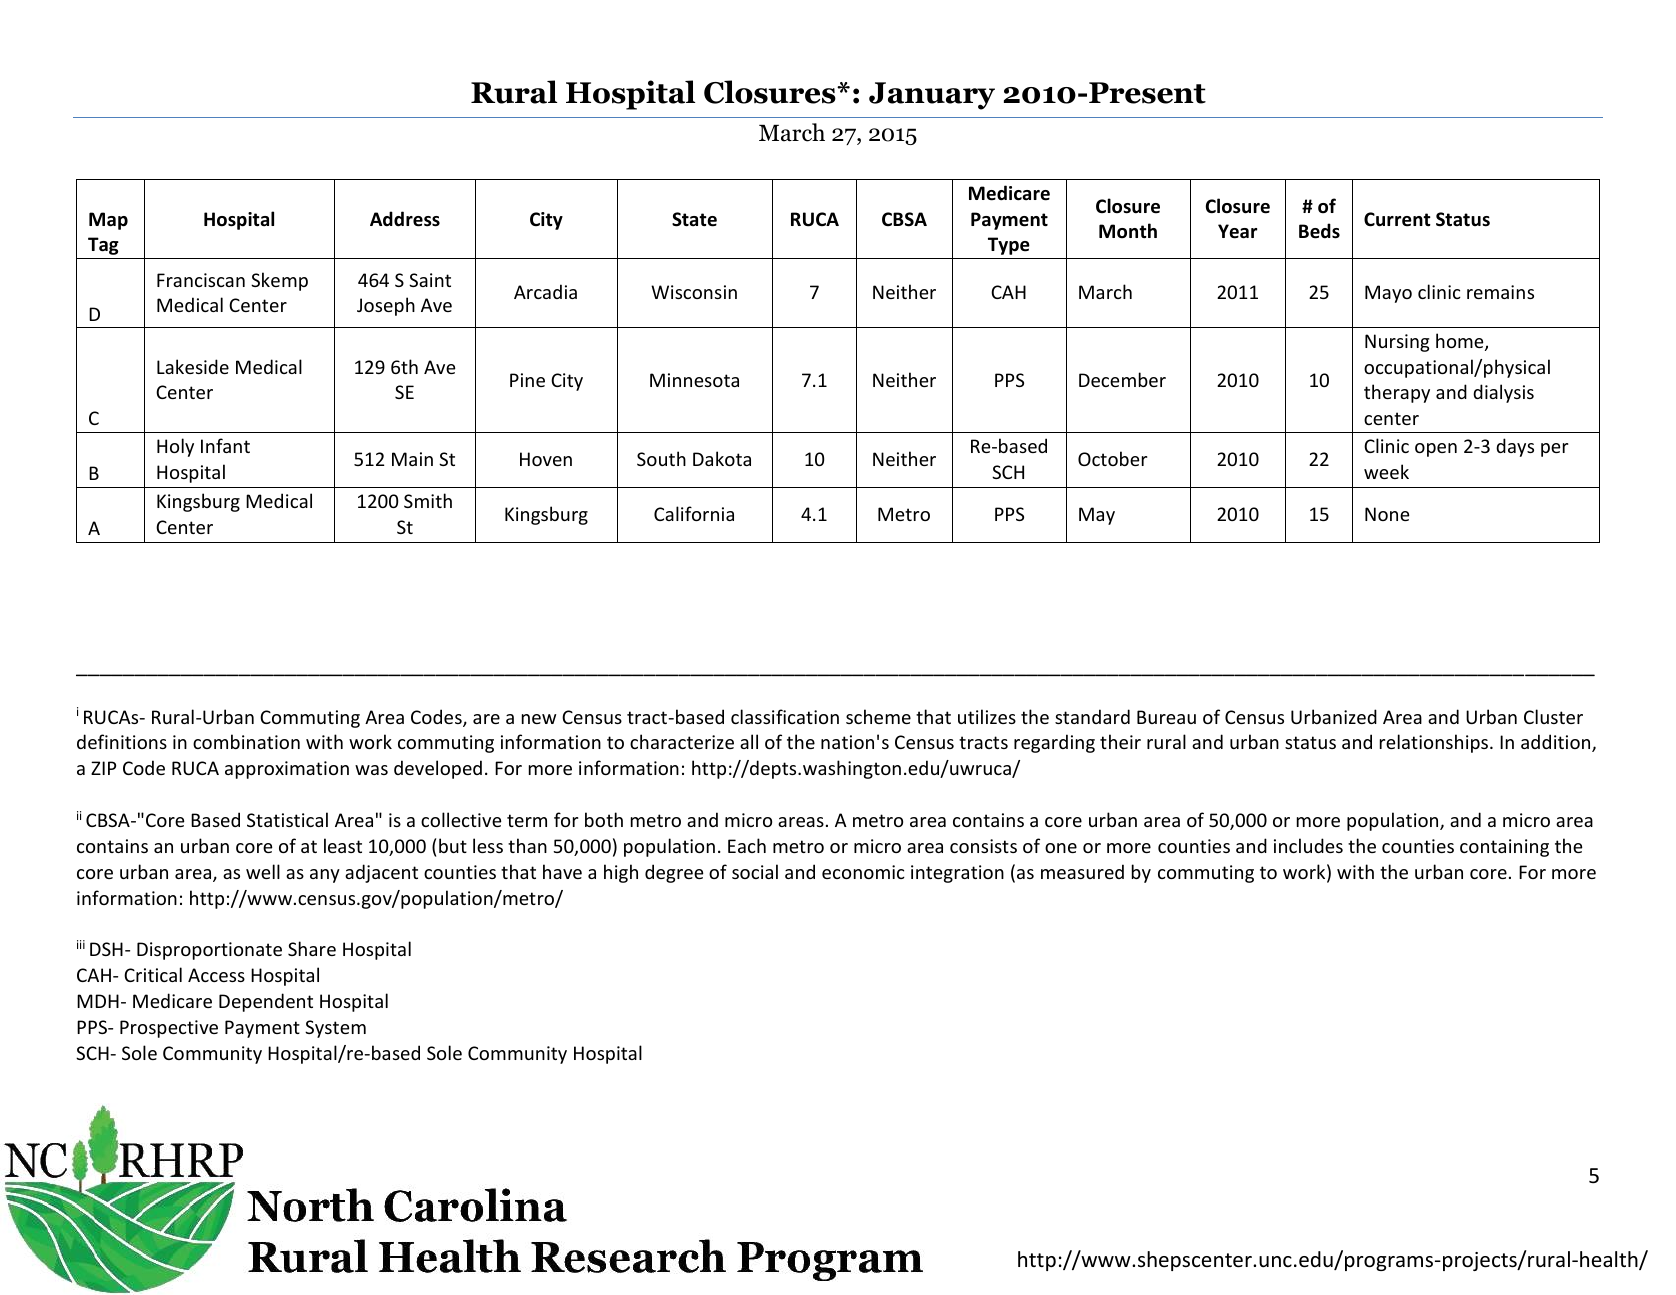 Image resolution: width=1676 pixels, height=1295 pixels. What do you see at coordinates (863, 872) in the document?
I see `economic` at bounding box center [863, 872].
